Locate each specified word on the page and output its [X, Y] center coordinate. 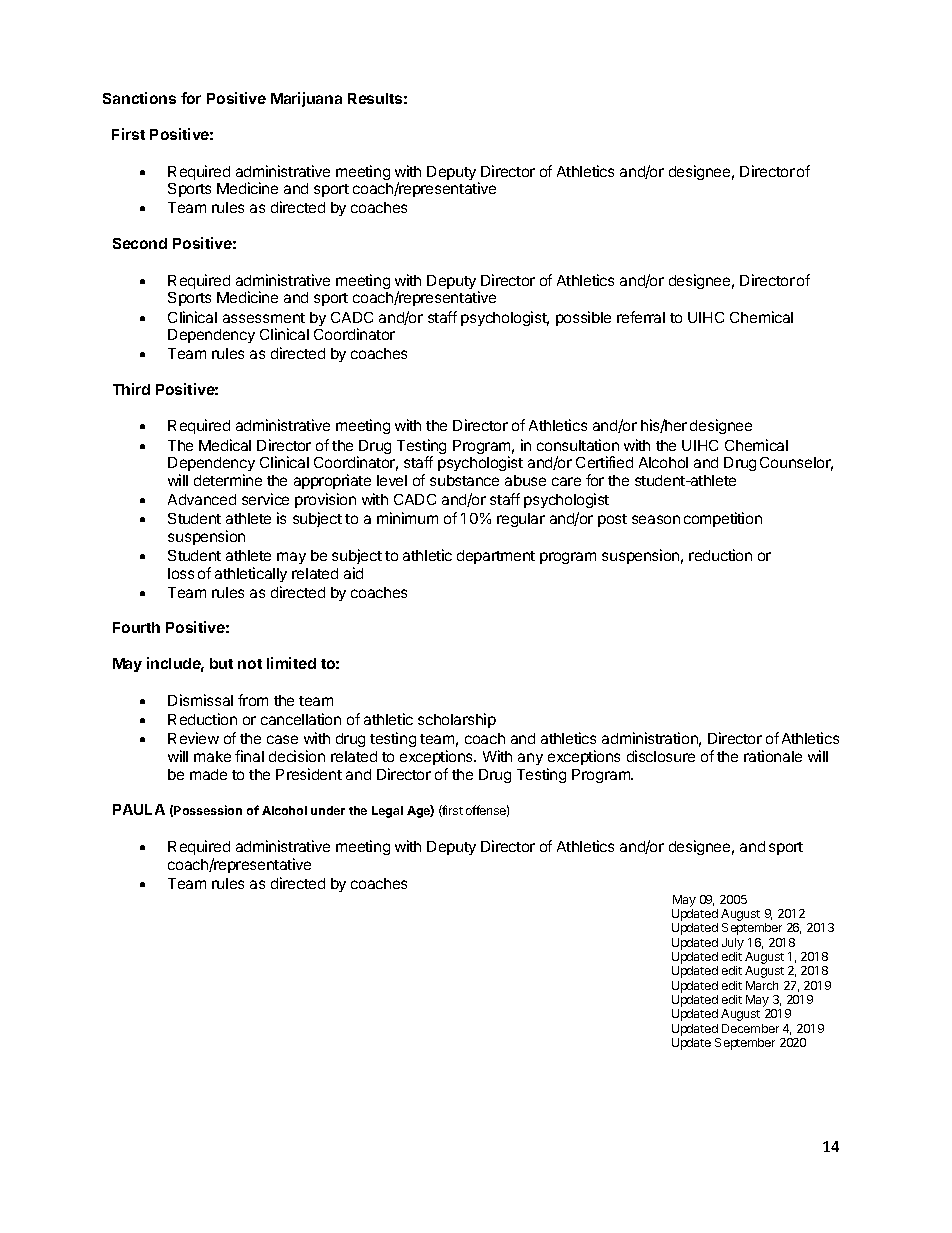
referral [641, 317]
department [496, 557]
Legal [387, 812]
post [612, 520]
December [750, 1028]
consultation [578, 445]
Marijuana [306, 99]
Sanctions [139, 98]
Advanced [202, 499]
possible [583, 318]
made [208, 774]
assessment [264, 318]
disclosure [661, 756]
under [328, 810]
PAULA [139, 809]
